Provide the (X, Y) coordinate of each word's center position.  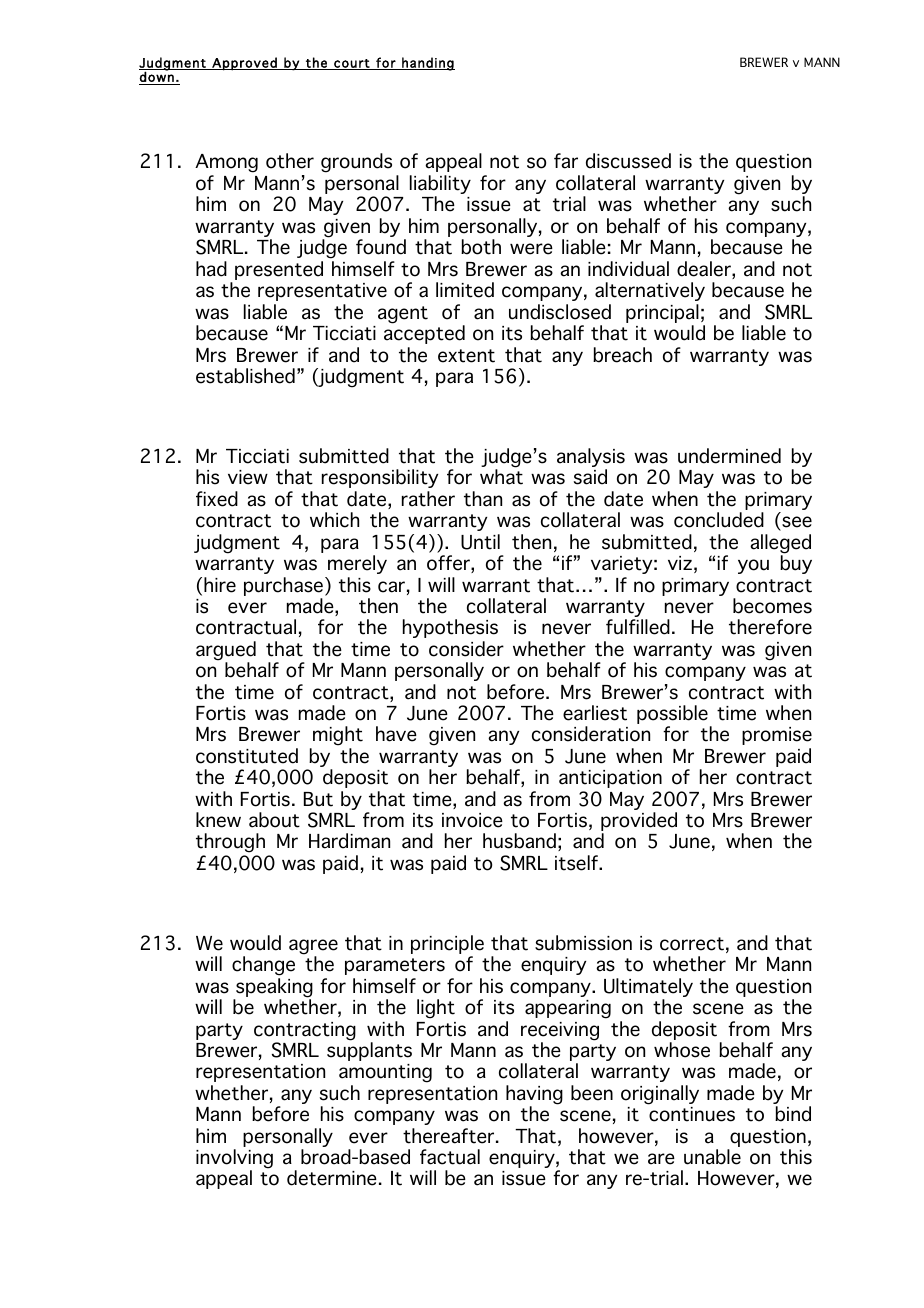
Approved (244, 64)
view (248, 477)
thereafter (450, 1136)
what (501, 477)
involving (234, 1160)
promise (777, 736)
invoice (472, 820)
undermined (729, 456)
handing (427, 64)
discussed (628, 161)
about (274, 820)
